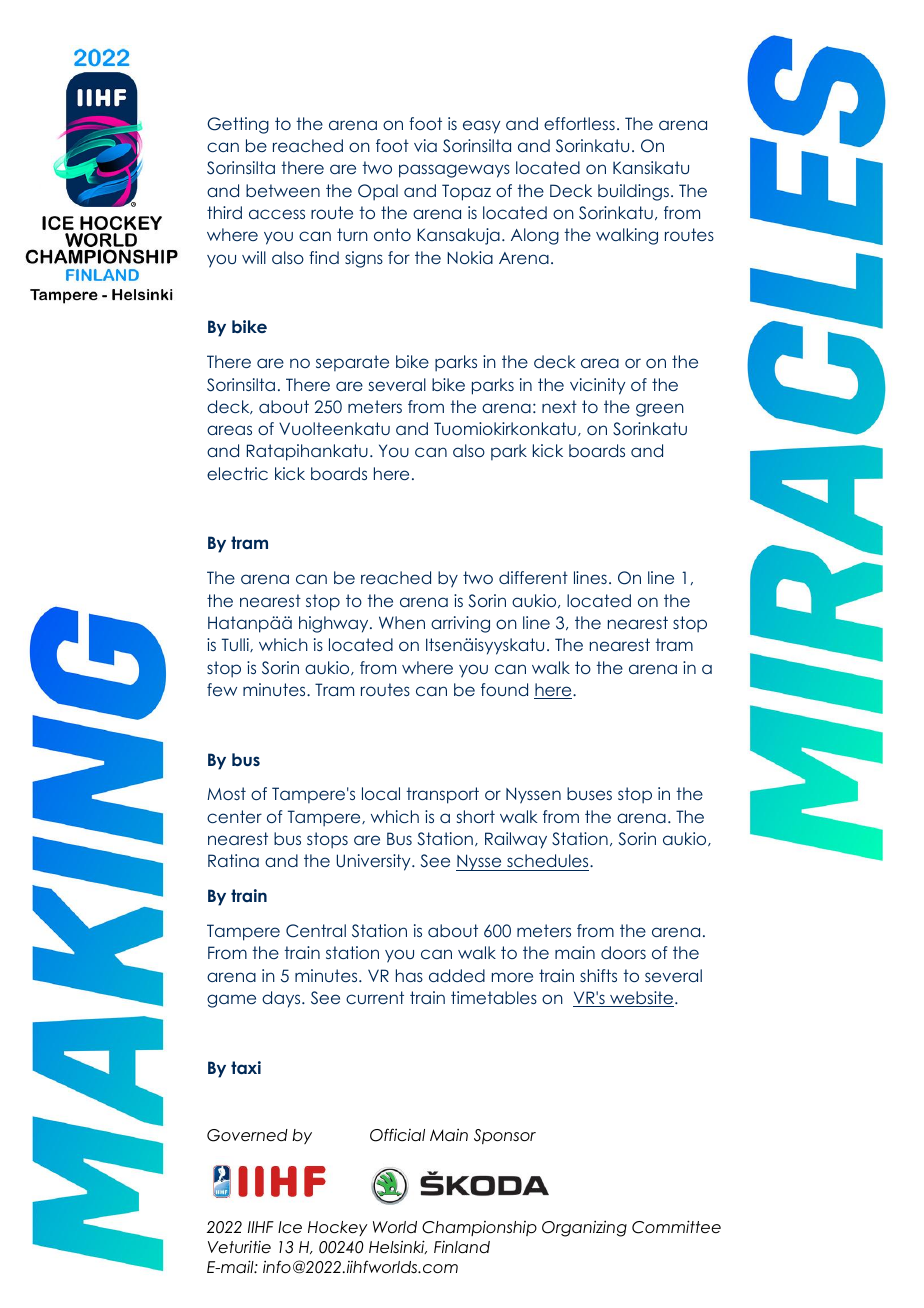 The height and width of the page is (1308, 924). I want to click on between, so click(283, 190).
